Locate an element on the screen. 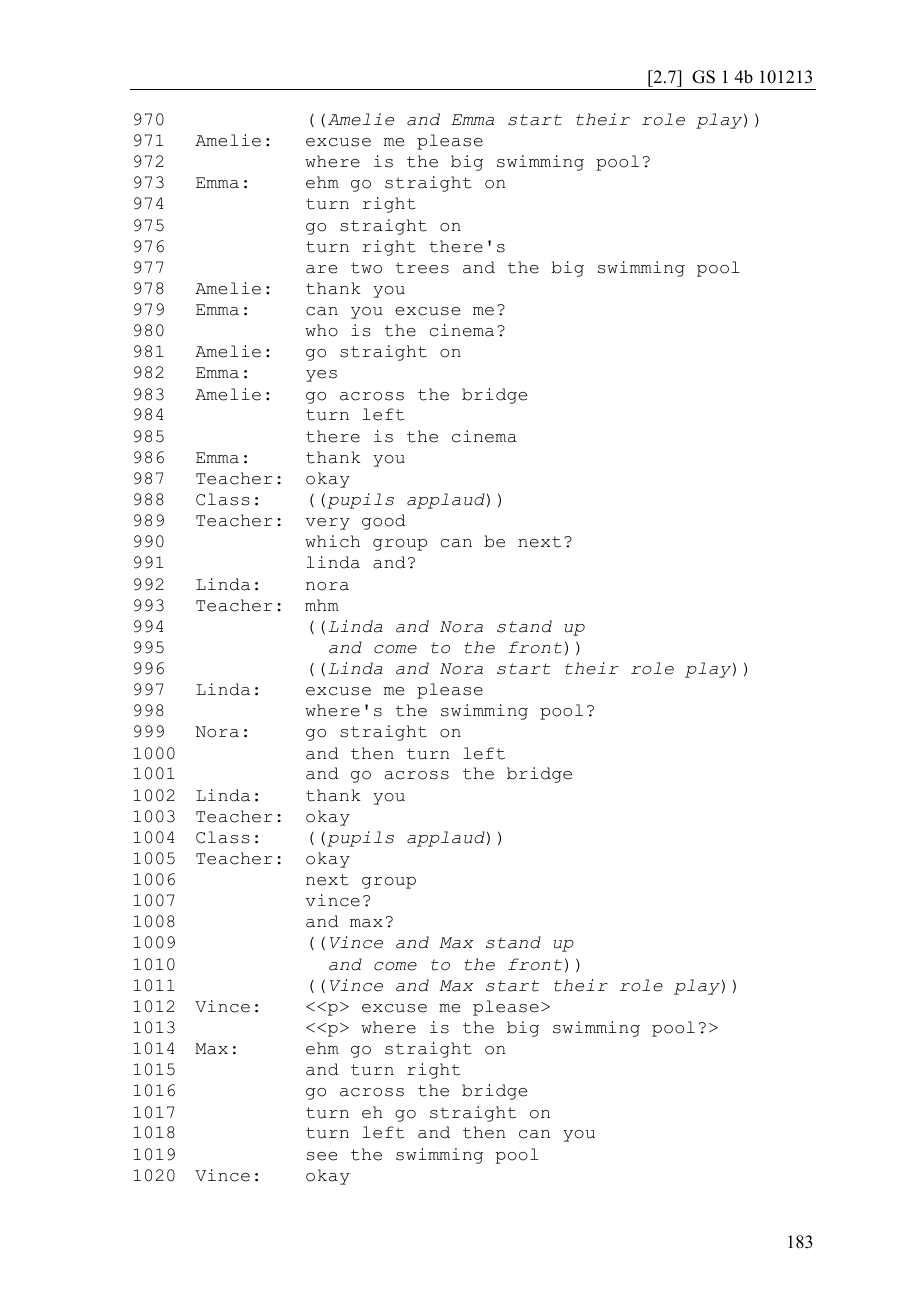 The width and height of the screenshot is (924, 1308). are is located at coordinates (321, 269).
